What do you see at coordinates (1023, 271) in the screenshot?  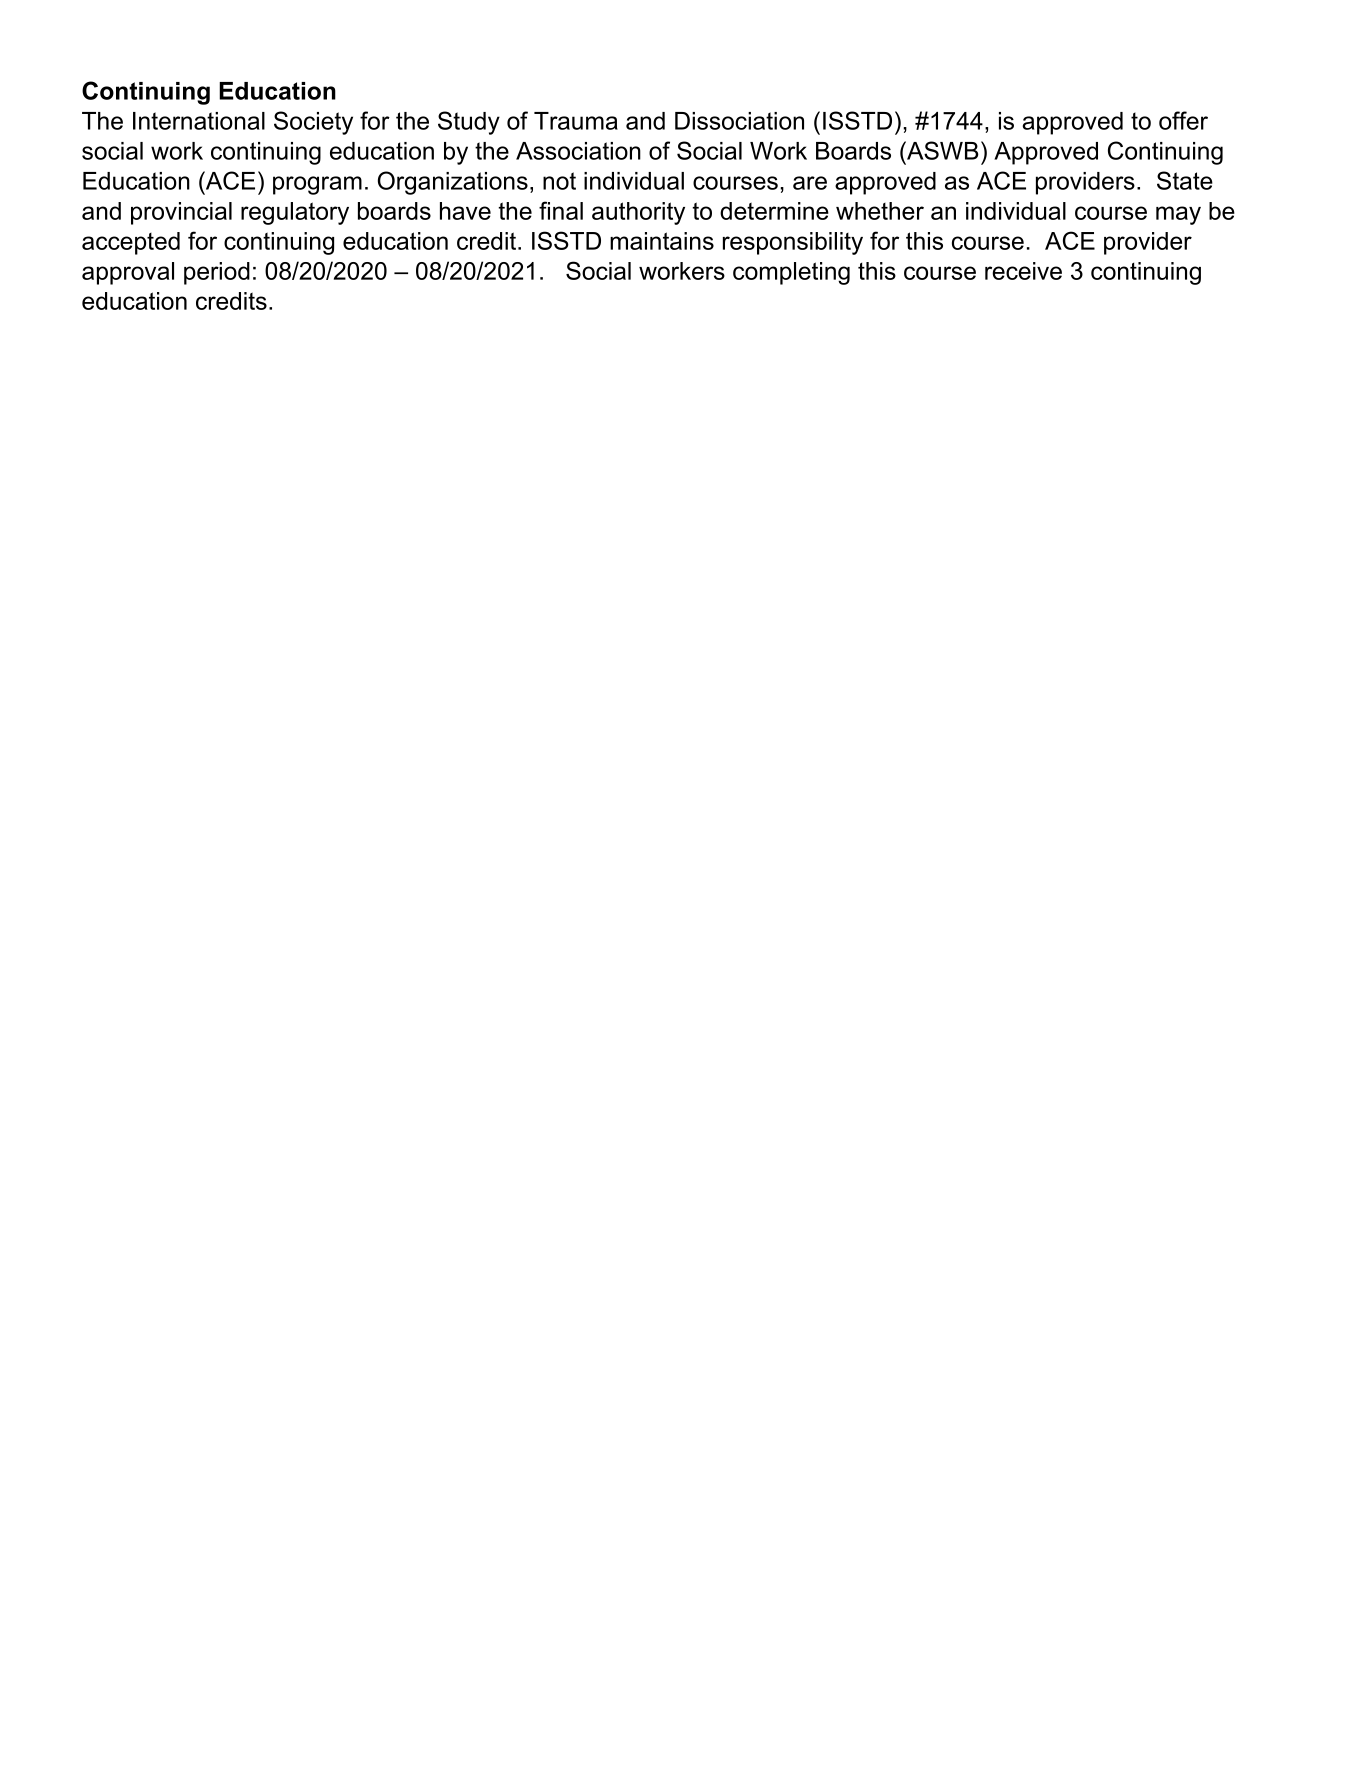 I see `receive` at bounding box center [1023, 271].
